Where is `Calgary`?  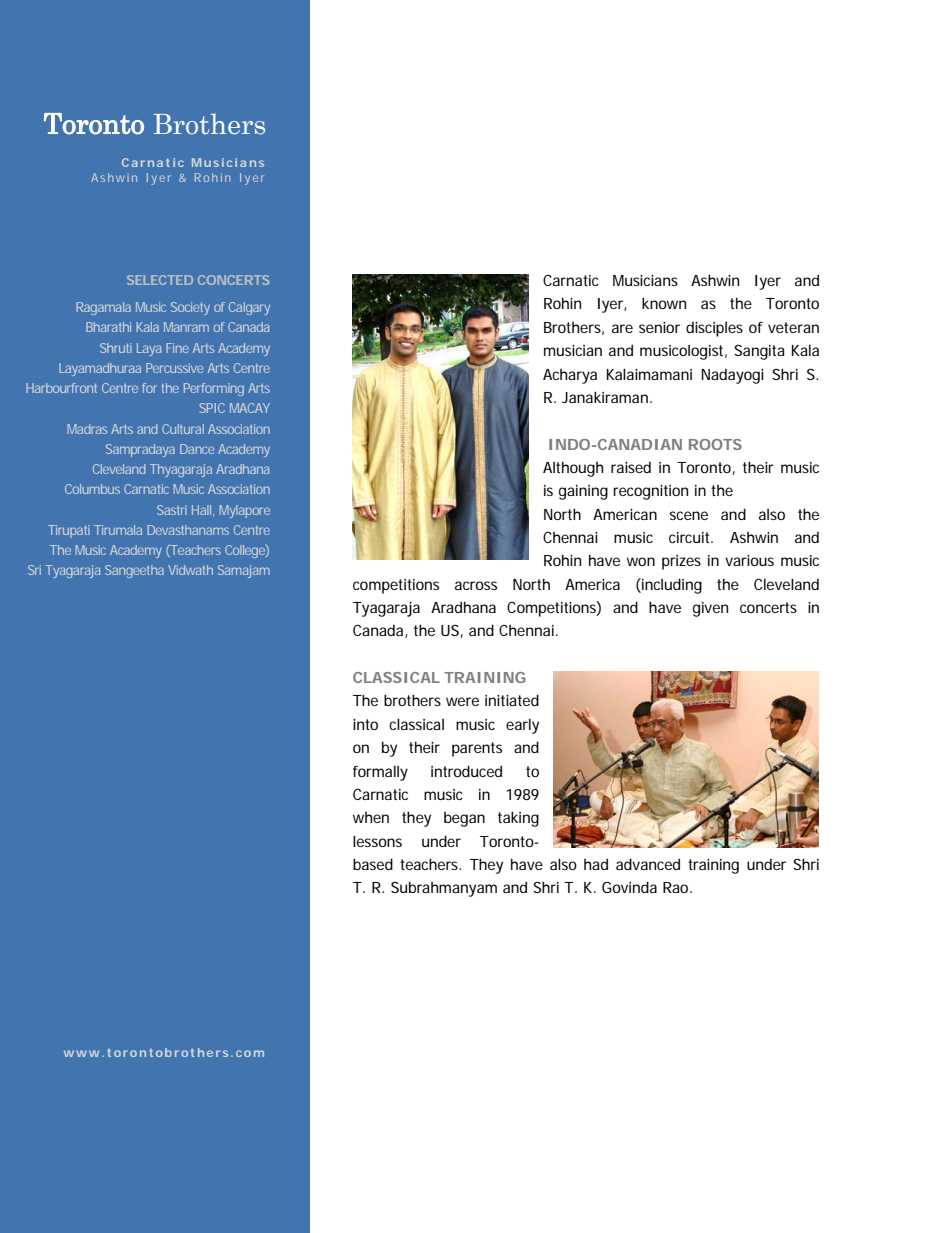
Calgary is located at coordinates (249, 308).
